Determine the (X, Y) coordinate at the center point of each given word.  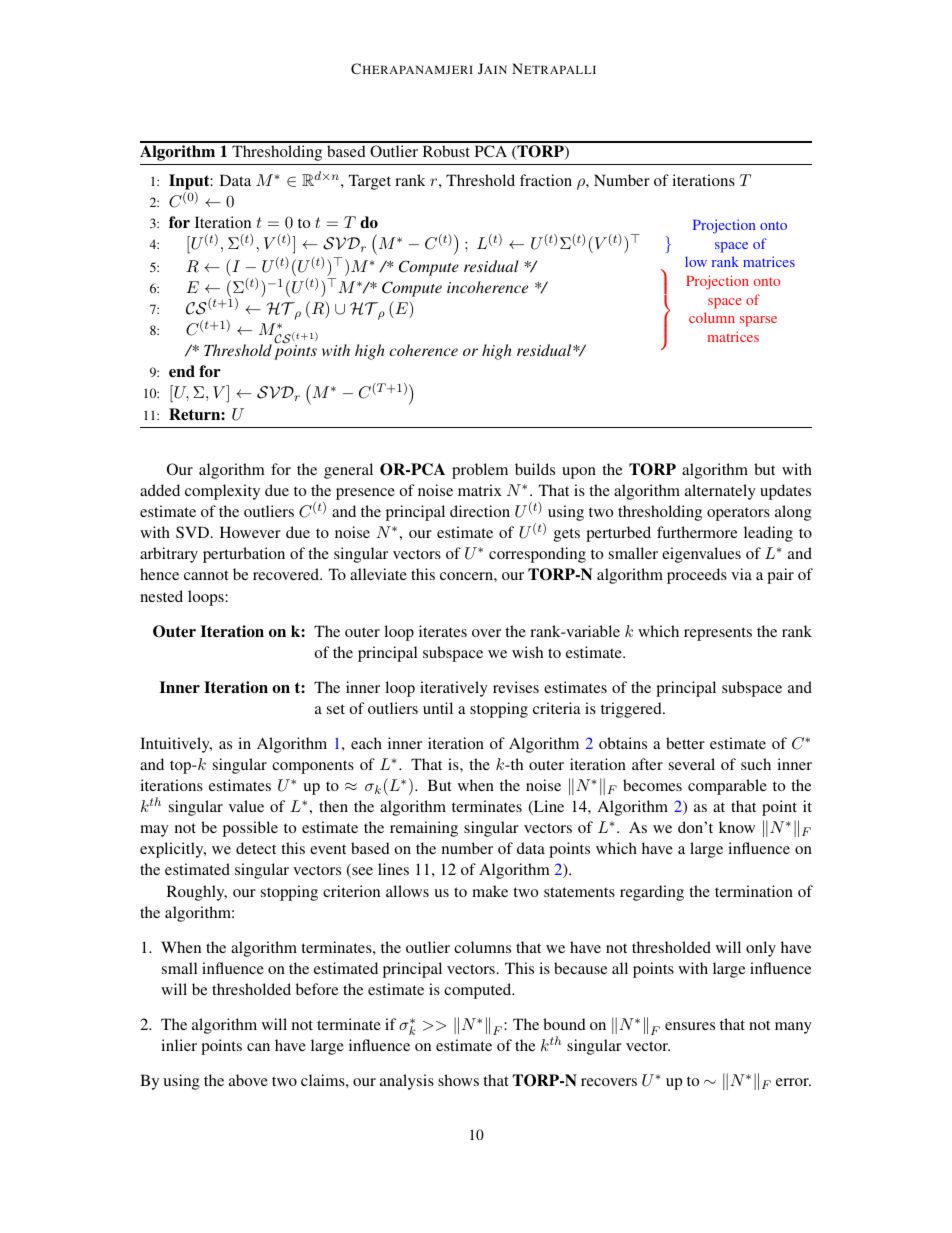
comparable (727, 787)
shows (458, 1080)
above (248, 1080)
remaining (424, 829)
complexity (222, 492)
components (313, 767)
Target (370, 182)
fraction (546, 180)
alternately (720, 492)
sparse (758, 321)
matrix (480, 490)
